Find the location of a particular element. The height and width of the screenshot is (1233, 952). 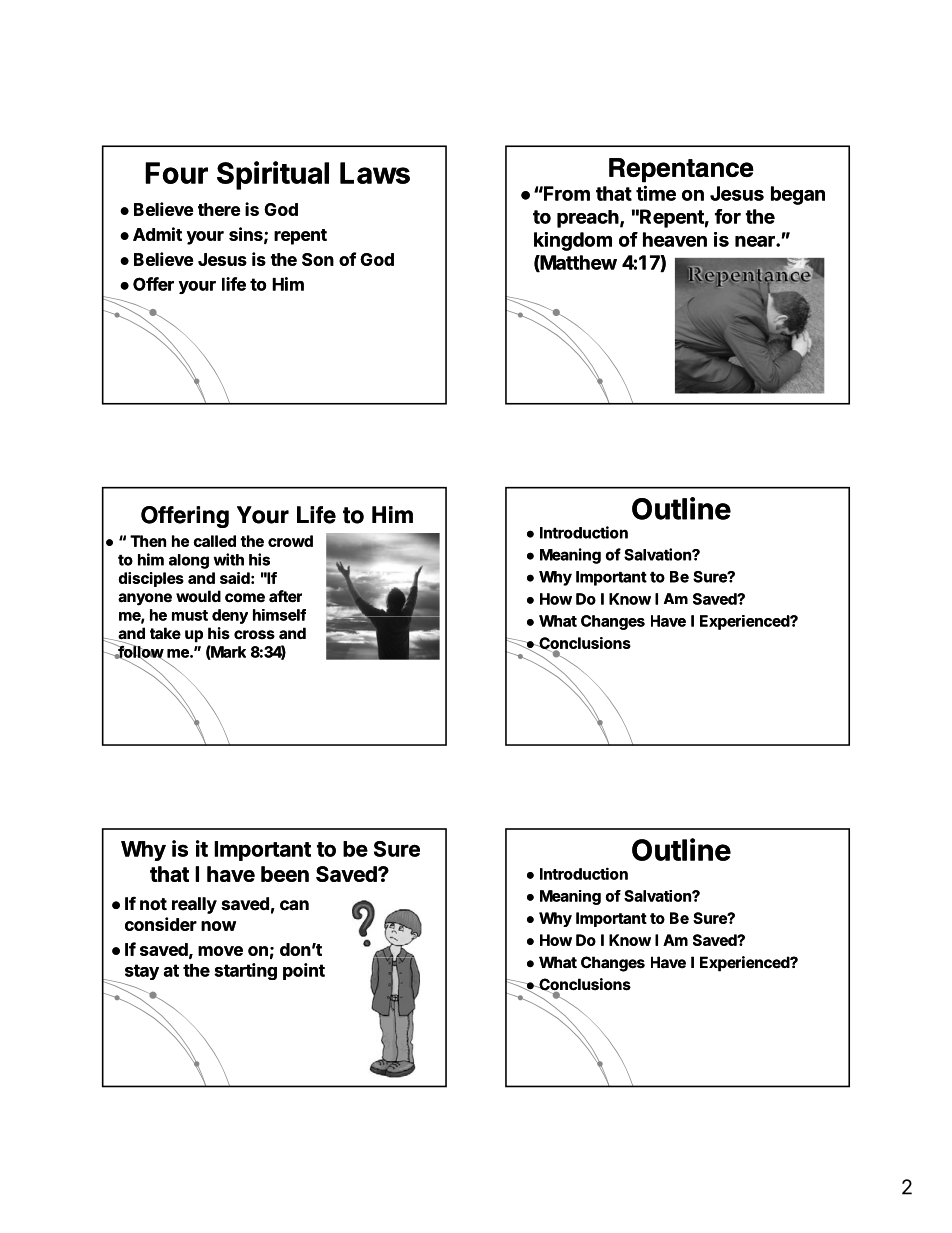

come is located at coordinates (245, 598).
